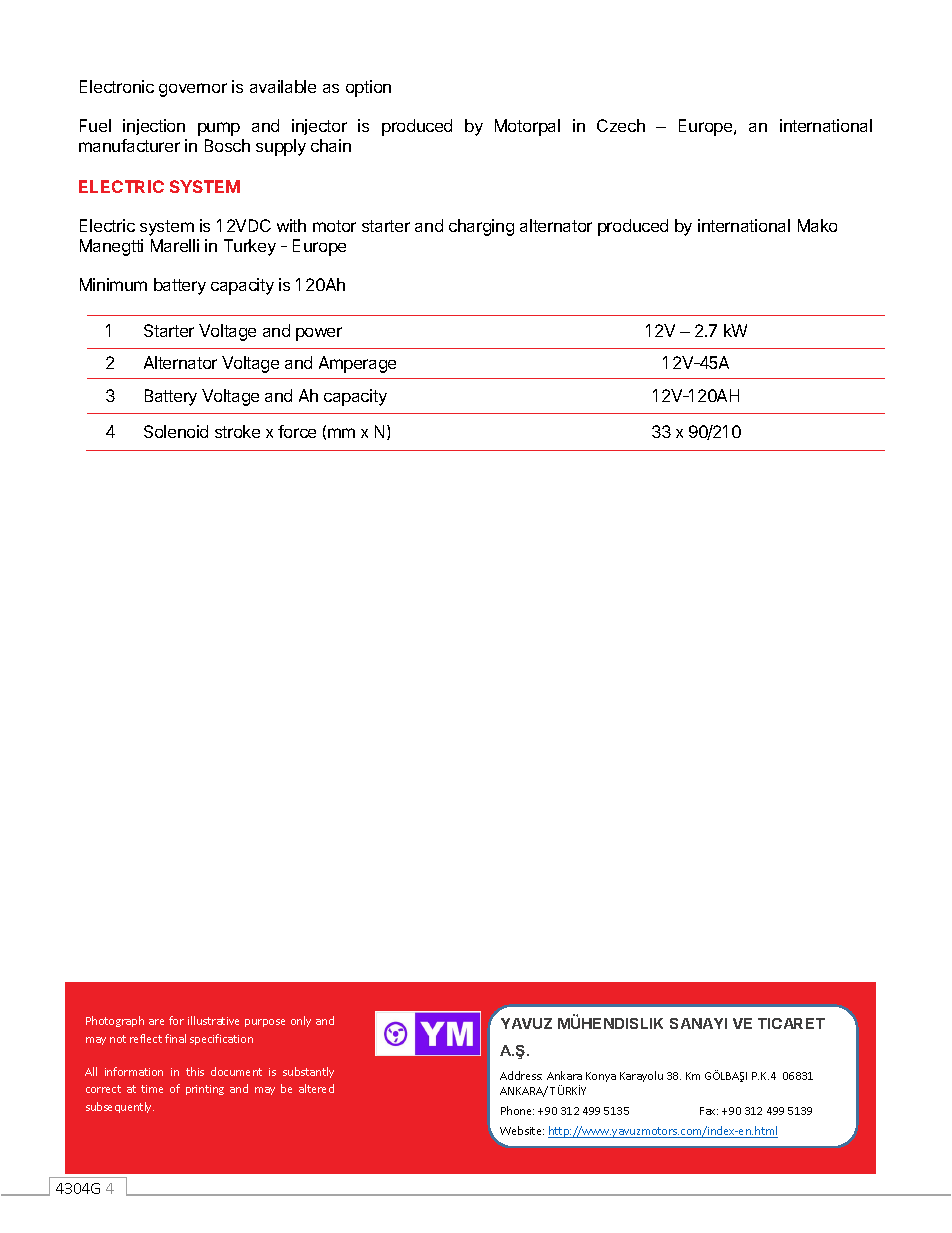 Image resolution: width=952 pixels, height=1233 pixels. What do you see at coordinates (521, 1075) in the image?
I see `Address` at bounding box center [521, 1075].
